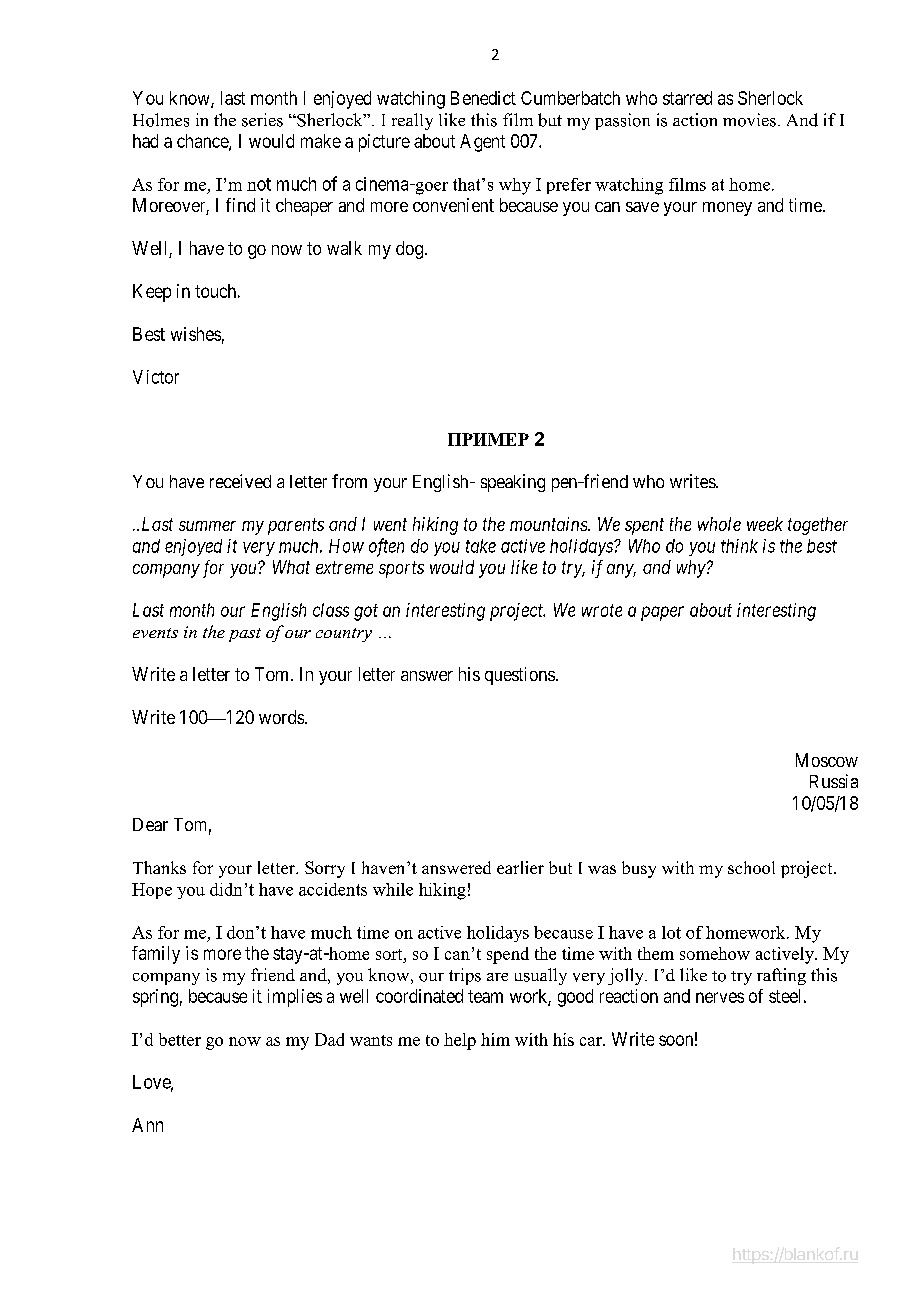  What do you see at coordinates (749, 120) in the screenshot?
I see `movies` at bounding box center [749, 120].
